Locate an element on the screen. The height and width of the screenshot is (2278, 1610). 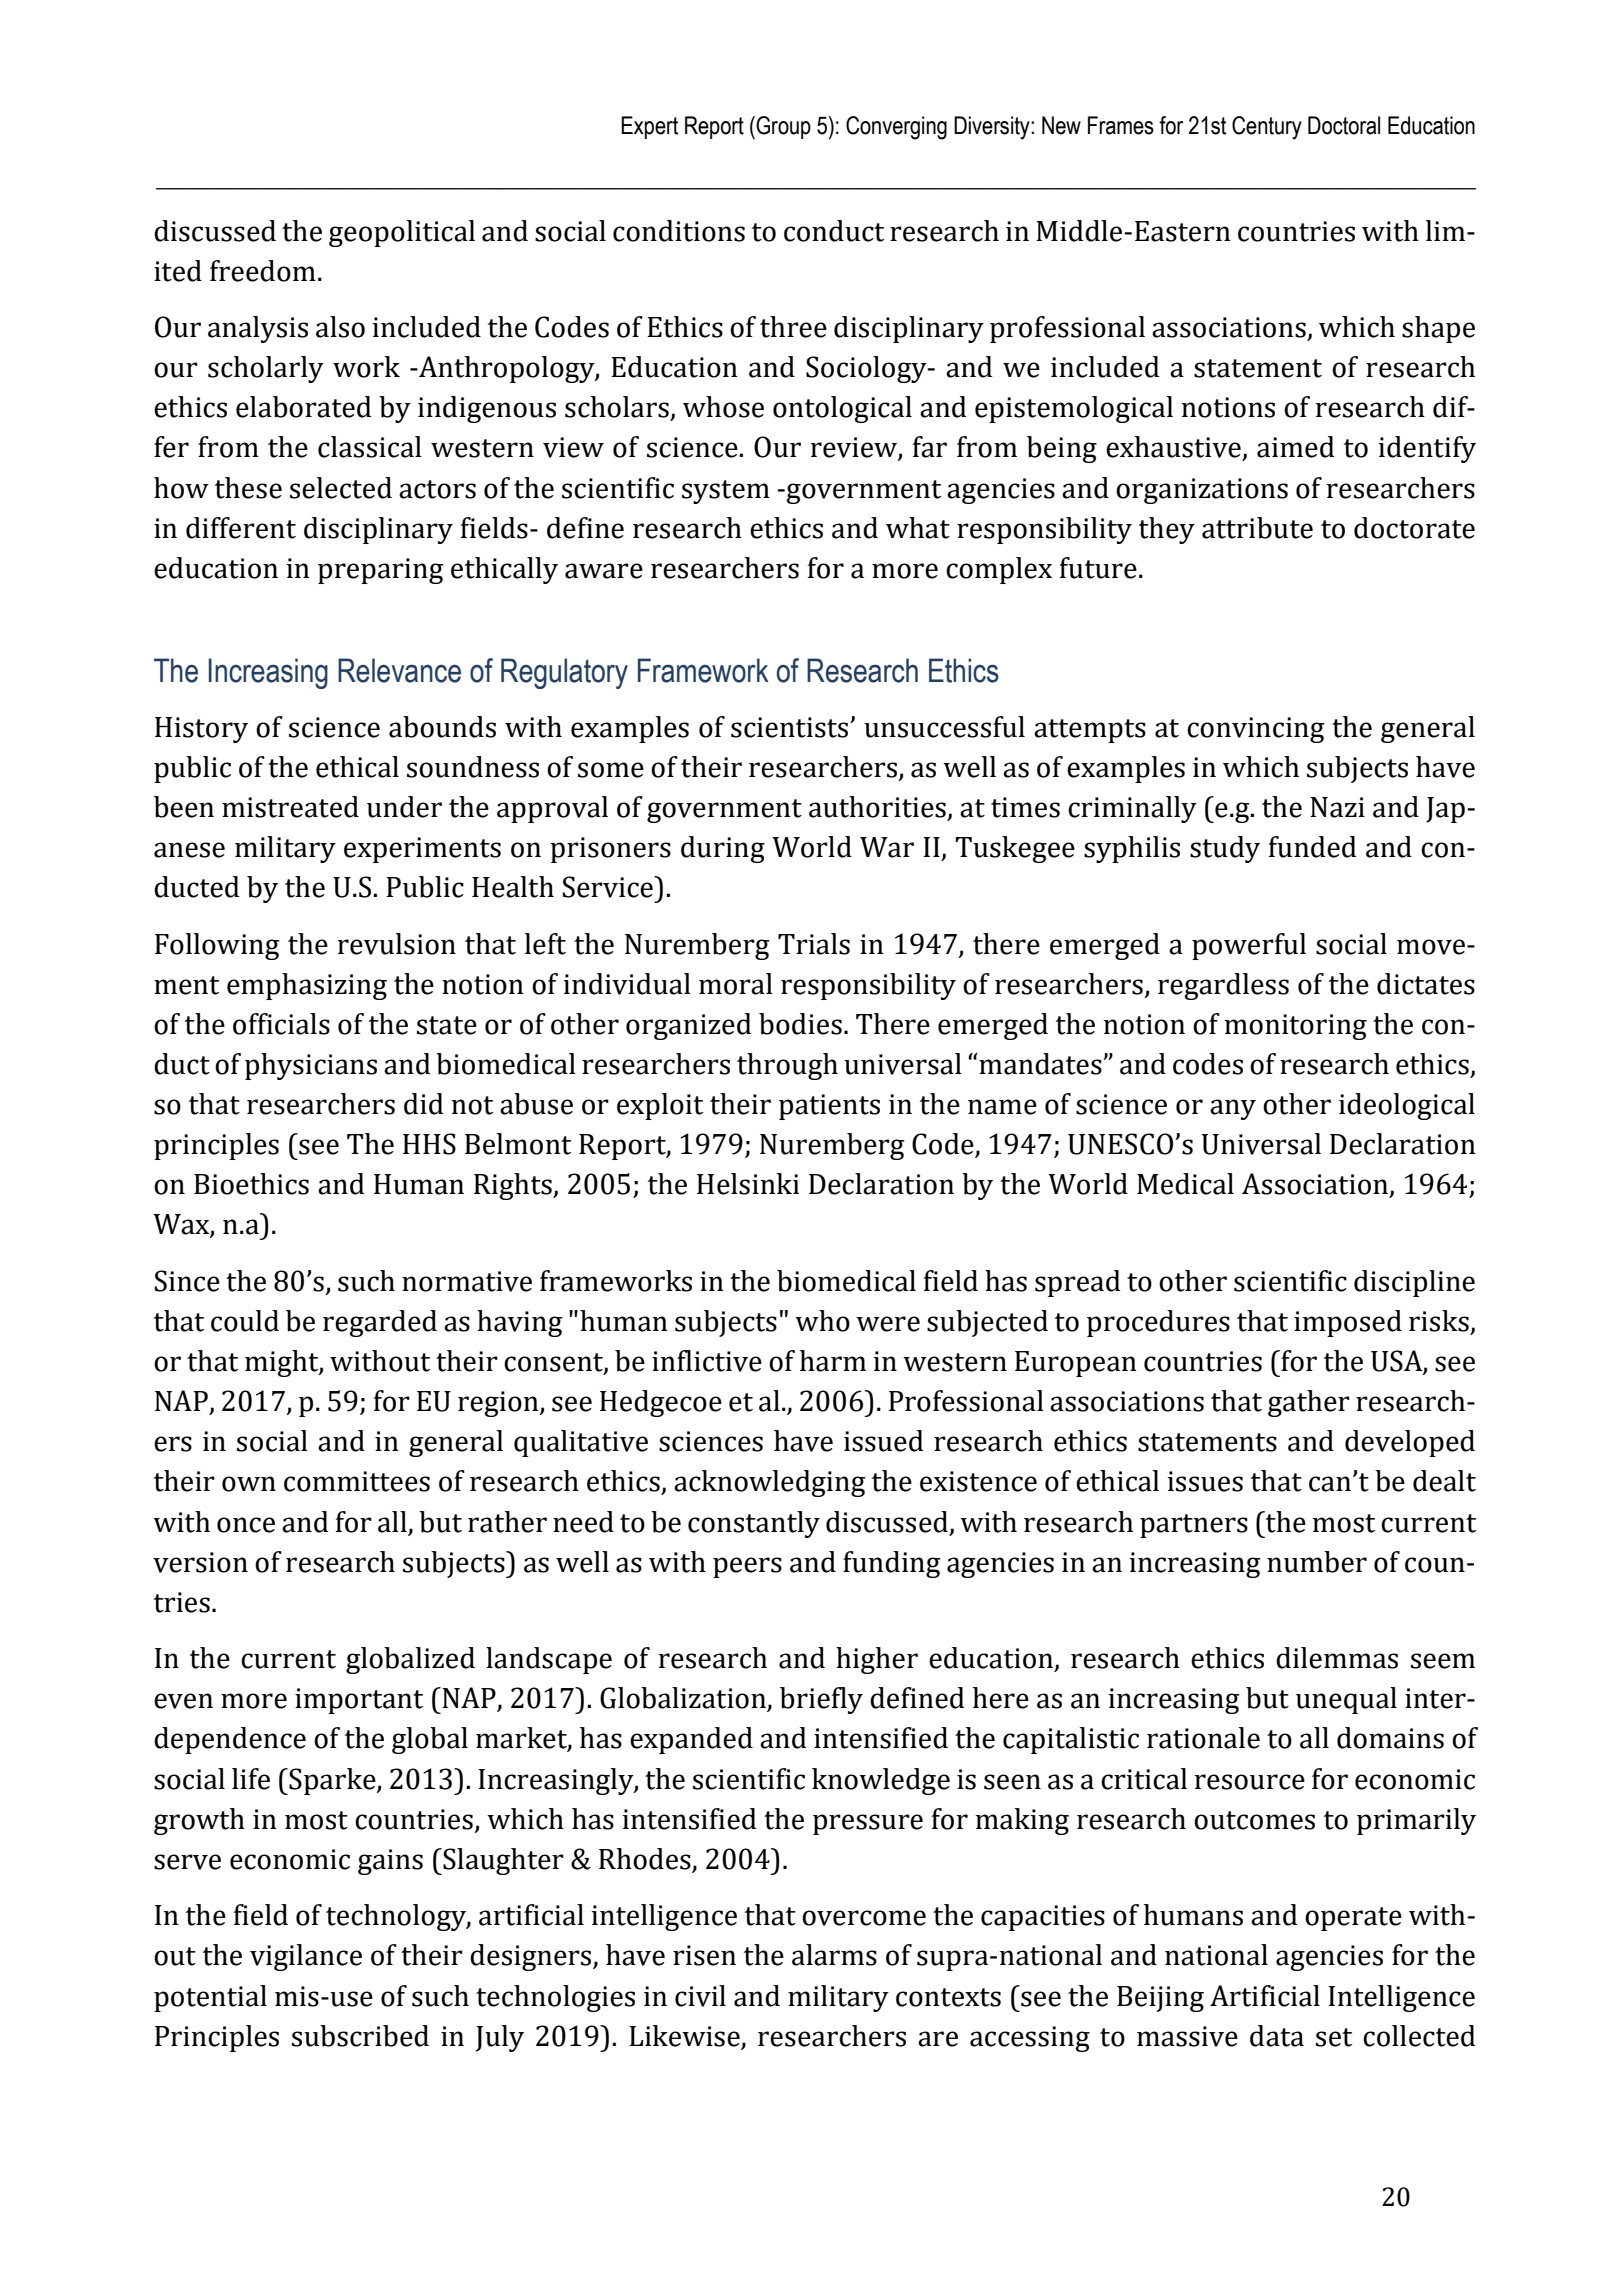
Century is located at coordinates (1267, 128).
